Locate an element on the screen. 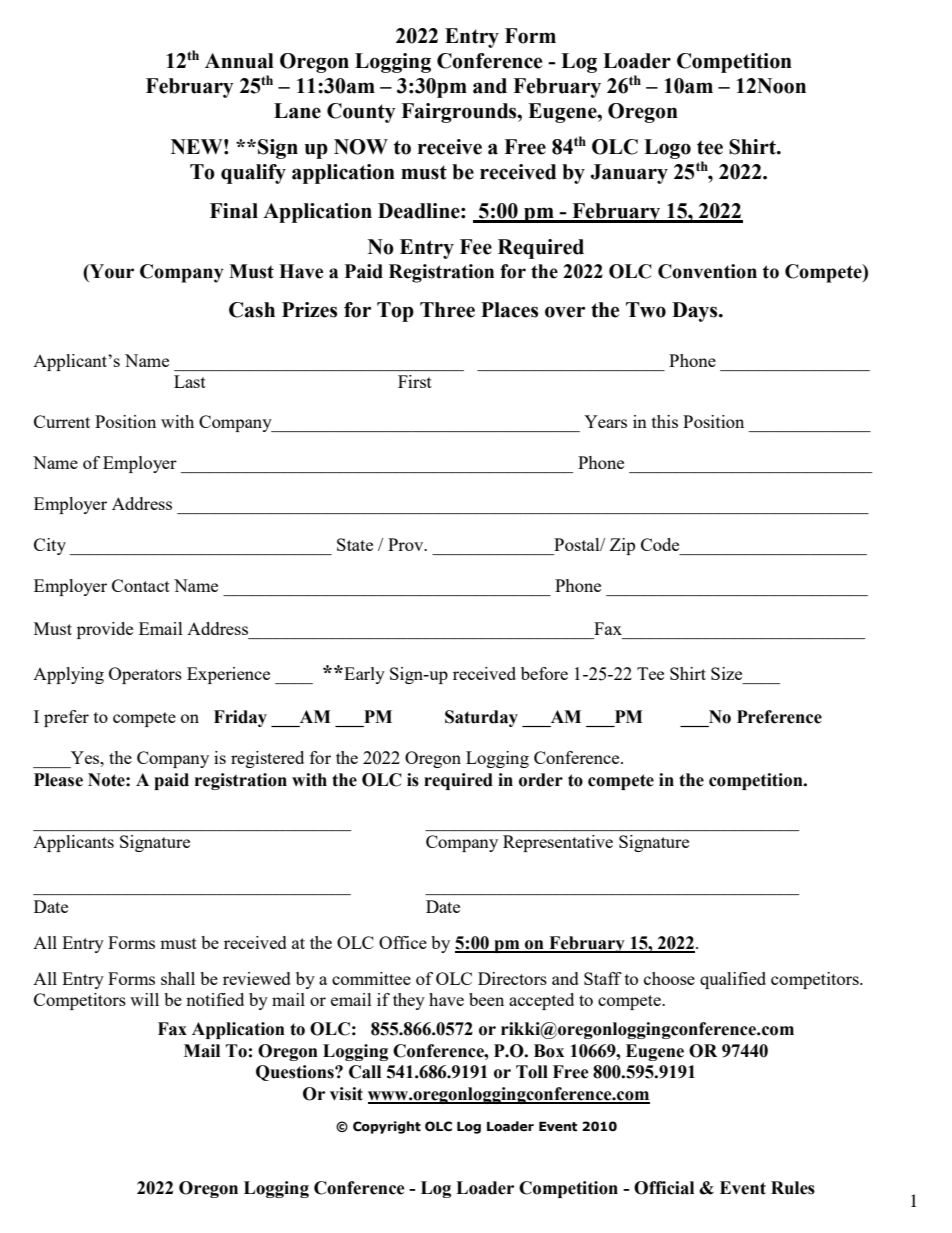 The height and width of the screenshot is (1233, 952). County is located at coordinates (361, 113).
